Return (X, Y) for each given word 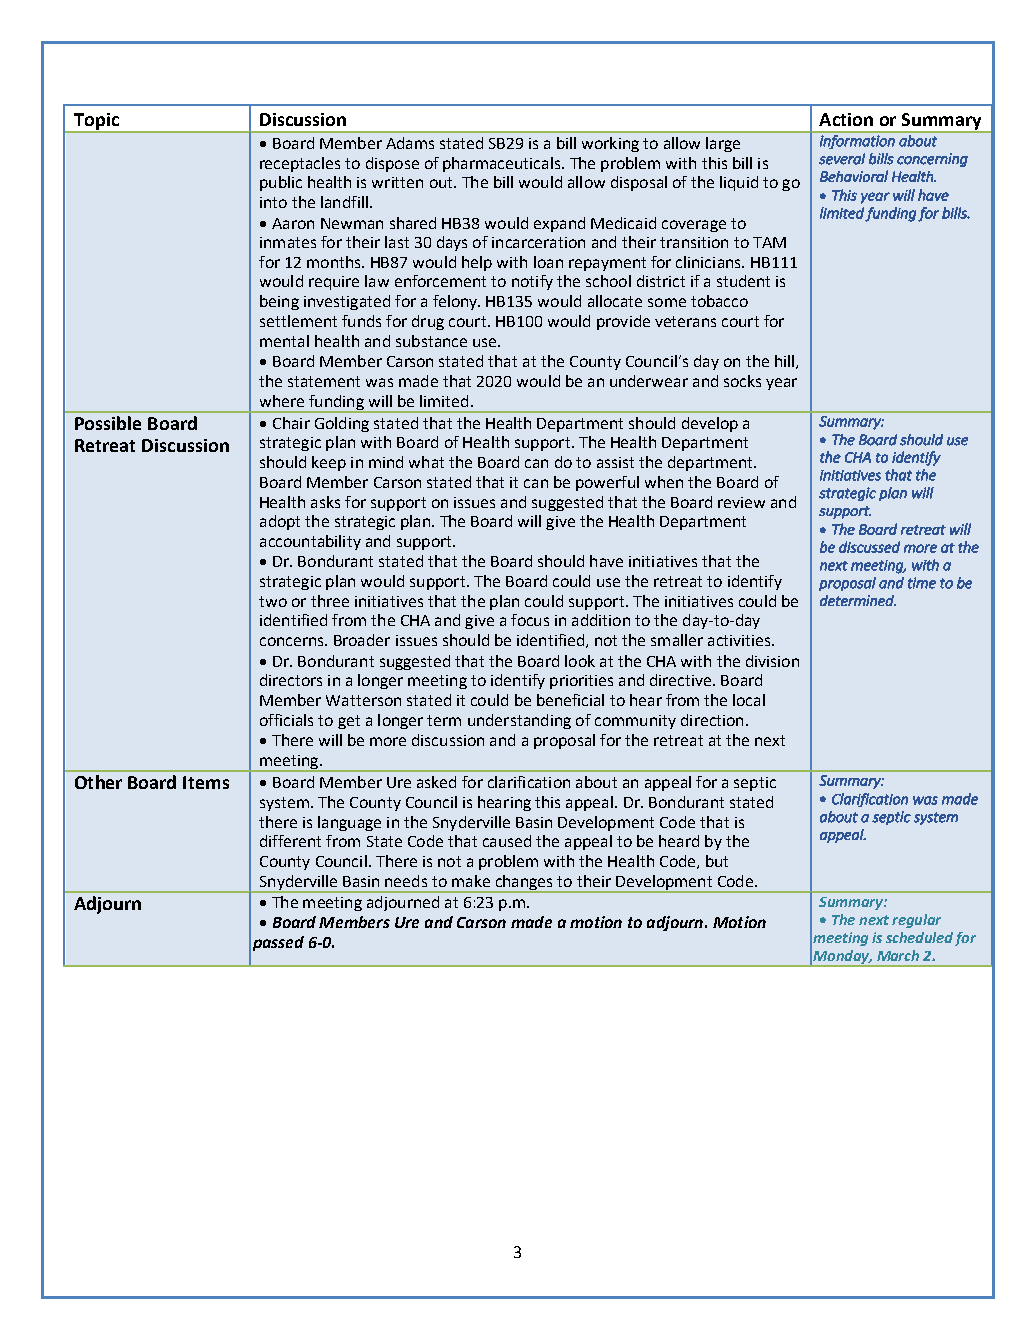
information (857, 142)
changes (524, 883)
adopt (280, 522)
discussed (869, 547)
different (290, 841)
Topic (96, 122)
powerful (607, 483)
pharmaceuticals (503, 164)
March (898, 955)
